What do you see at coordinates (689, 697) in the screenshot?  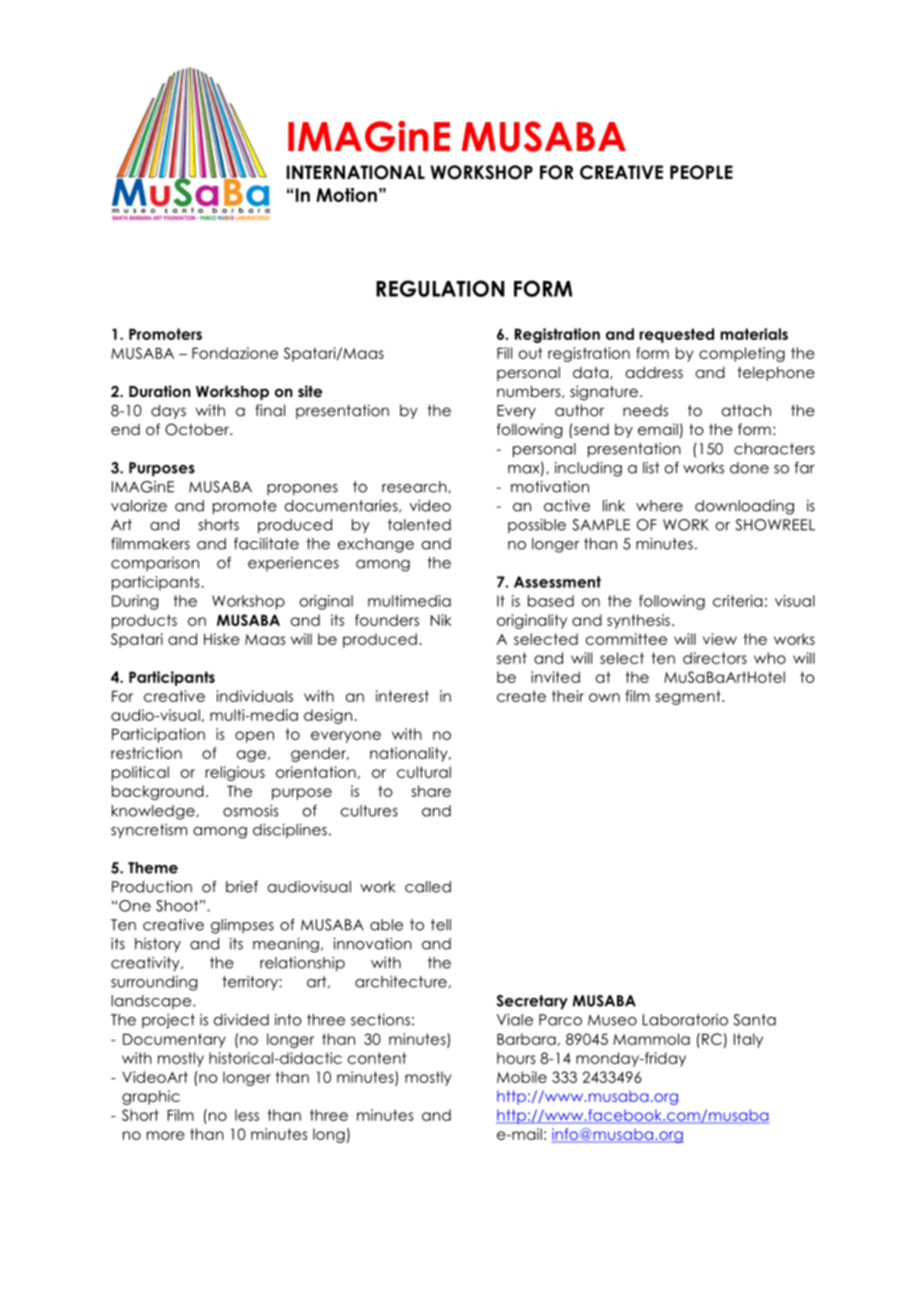 I see `segment` at bounding box center [689, 697].
